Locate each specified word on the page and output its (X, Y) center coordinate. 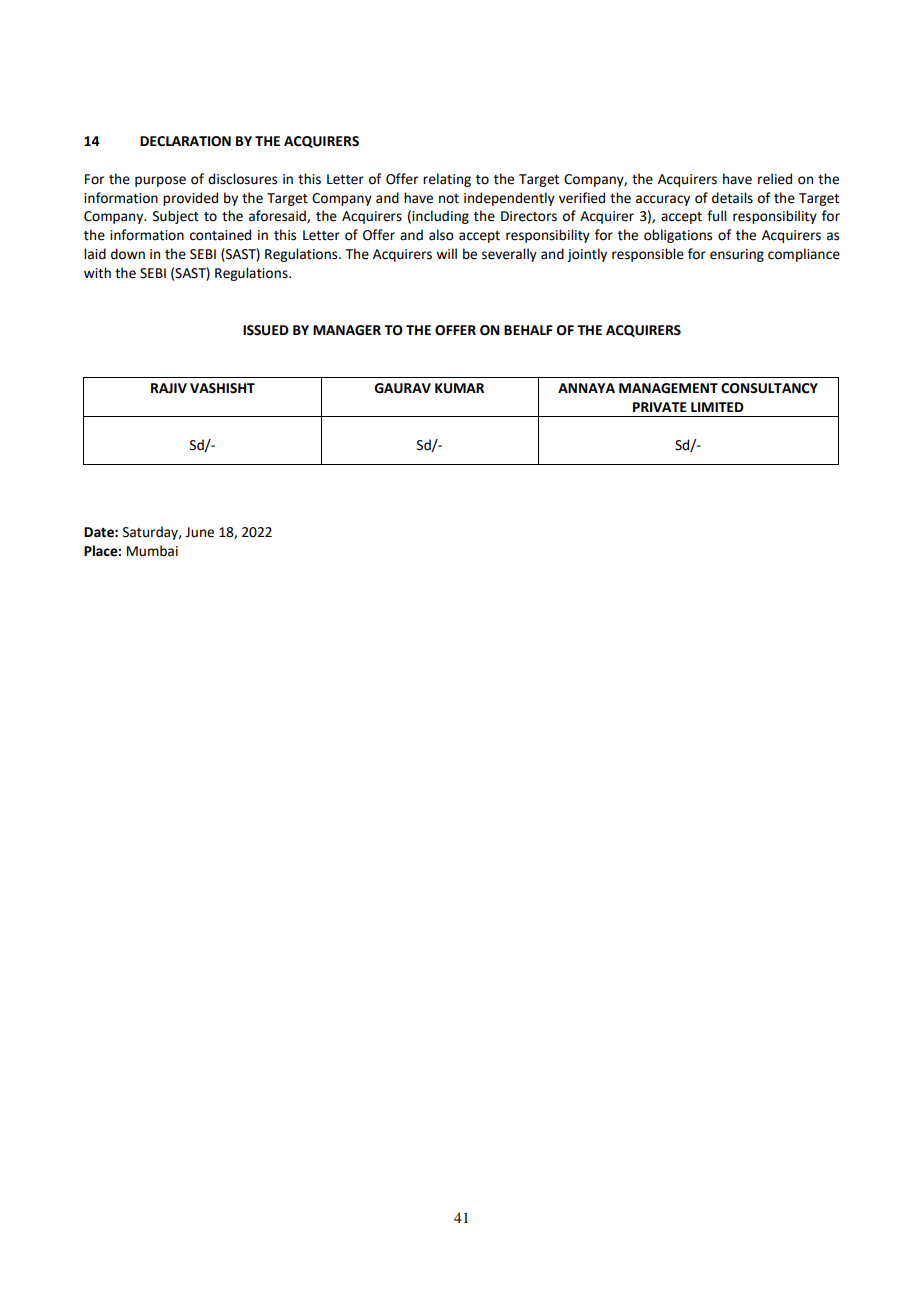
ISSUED (266, 330)
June (199, 532)
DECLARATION (185, 141)
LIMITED (717, 407)
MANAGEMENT (668, 388)
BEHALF (528, 330)
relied (775, 179)
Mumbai (152, 551)
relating (447, 180)
